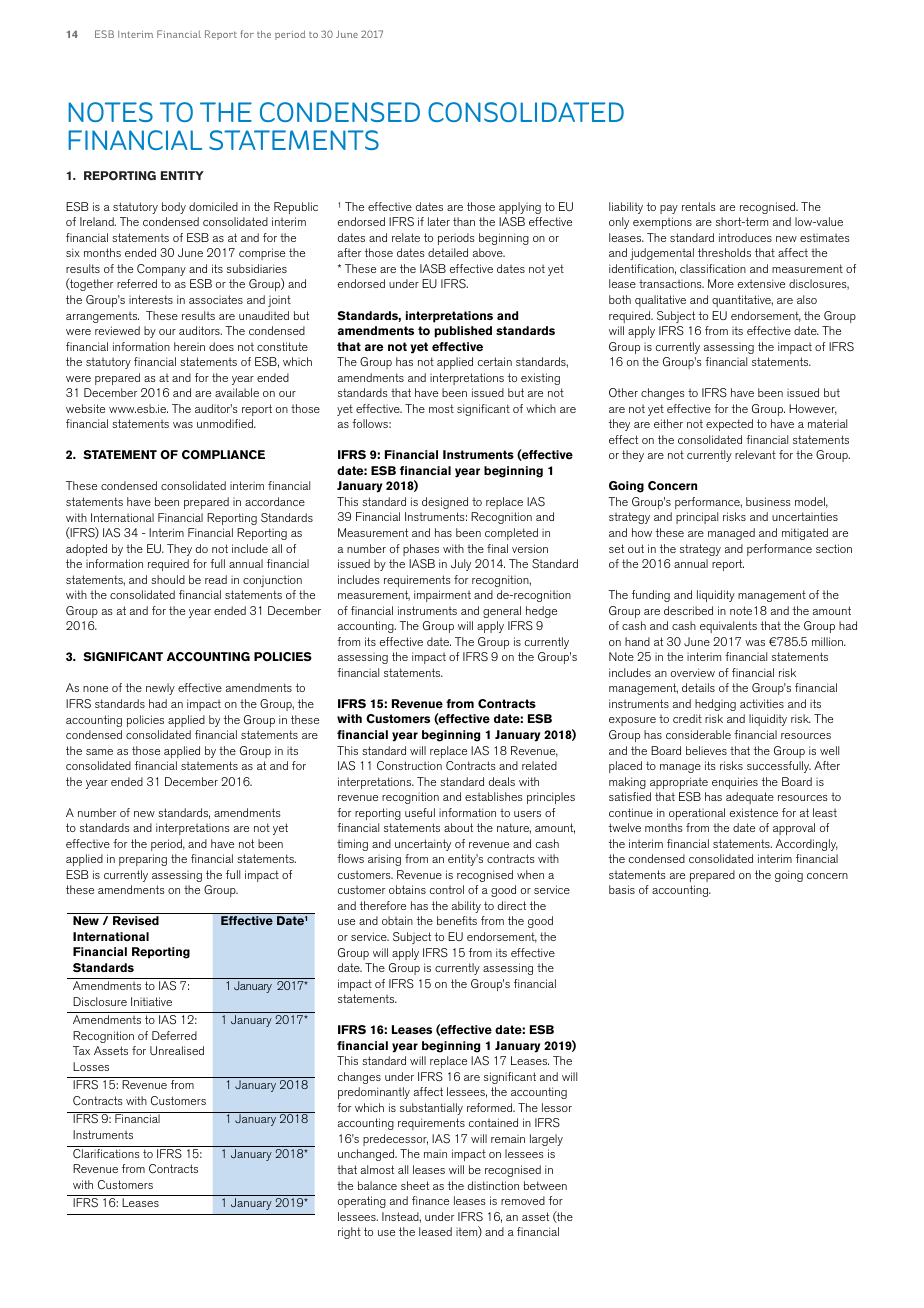 The width and height of the screenshot is (924, 1308). What do you see at coordinates (745, 237) in the screenshot?
I see `introduces` at bounding box center [745, 237].
